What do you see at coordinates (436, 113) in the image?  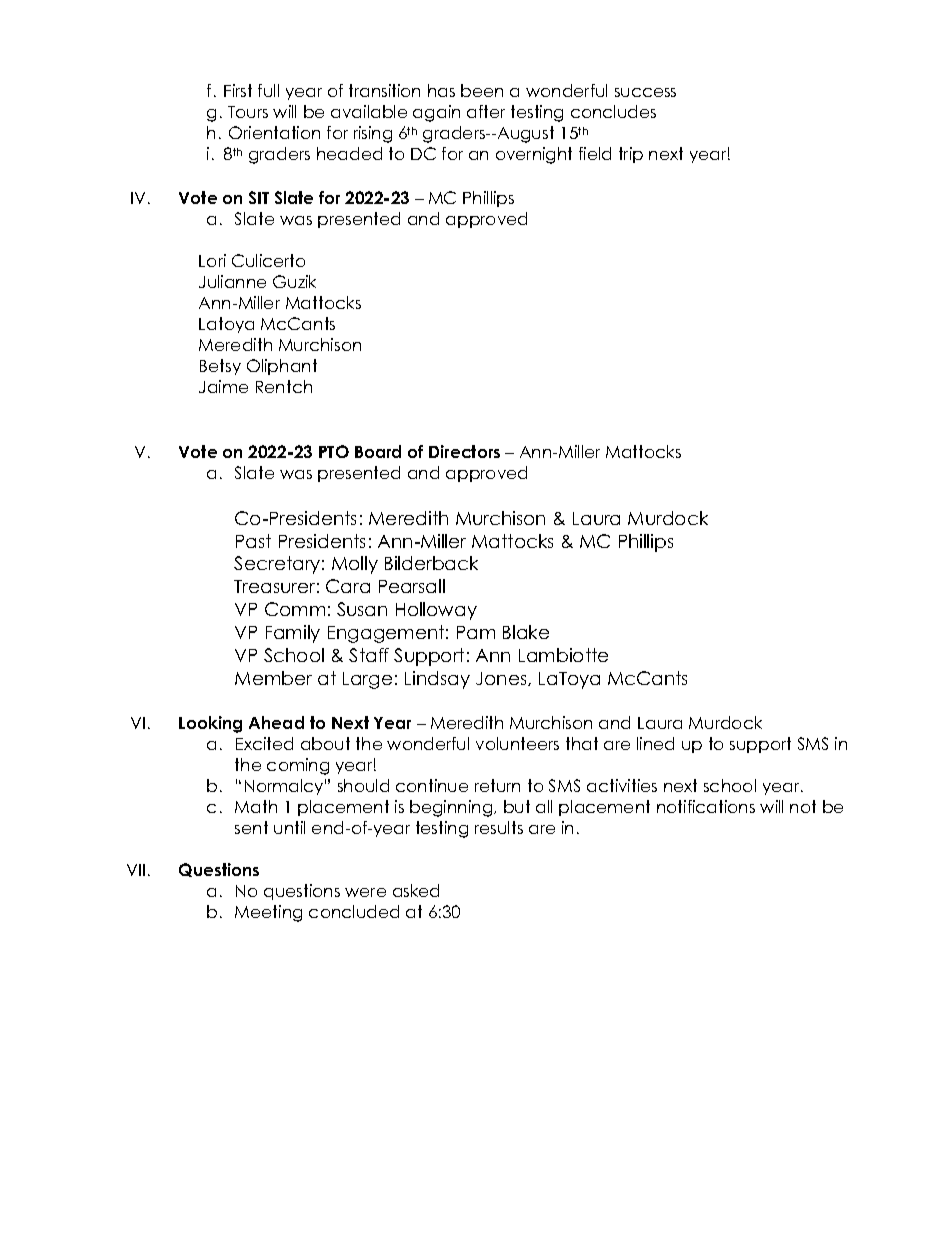 I see `again` at bounding box center [436, 113].
